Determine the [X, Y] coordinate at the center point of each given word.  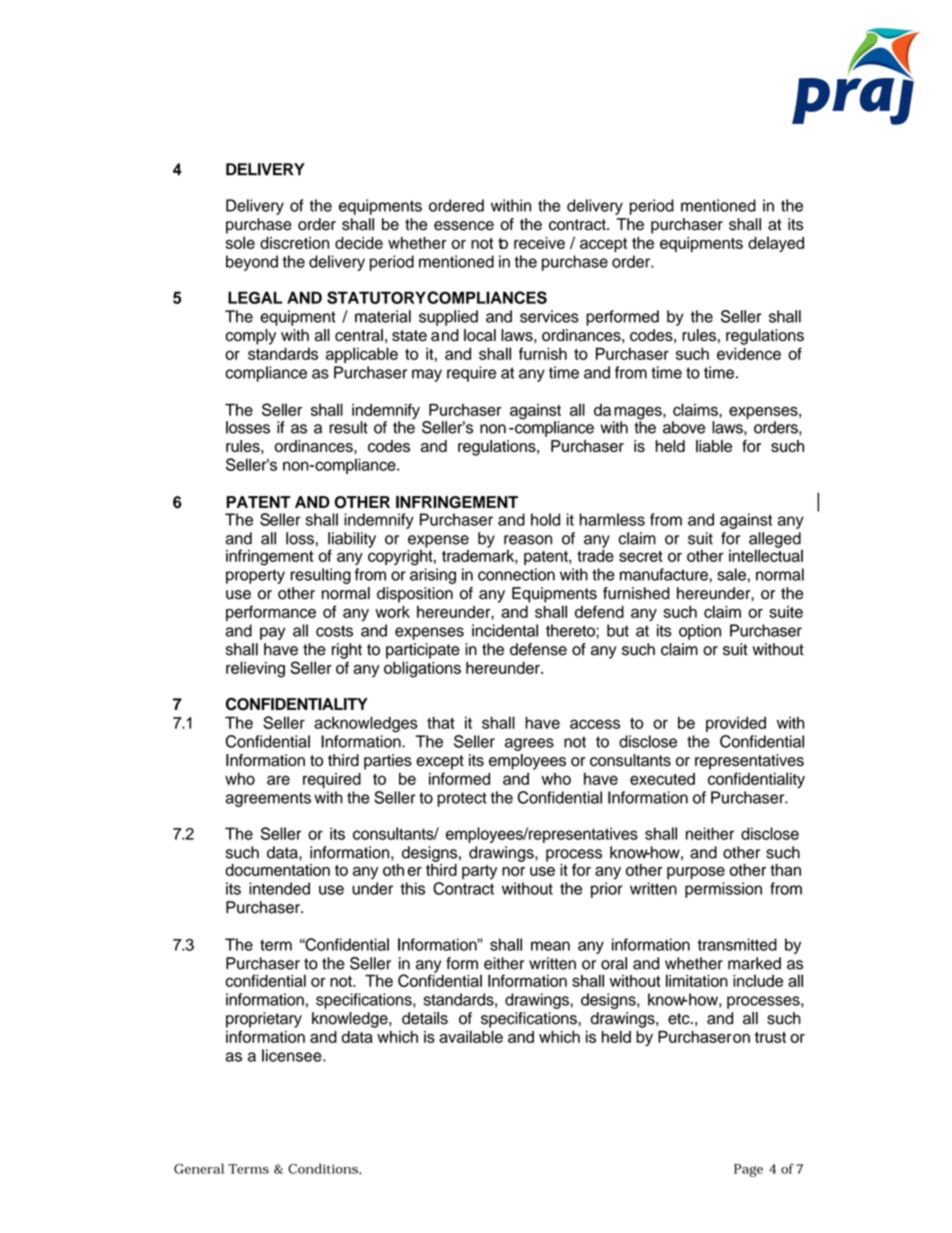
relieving [255, 669]
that [441, 722]
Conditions [324, 1168]
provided [736, 724]
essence [464, 226]
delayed [776, 244]
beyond [252, 263]
